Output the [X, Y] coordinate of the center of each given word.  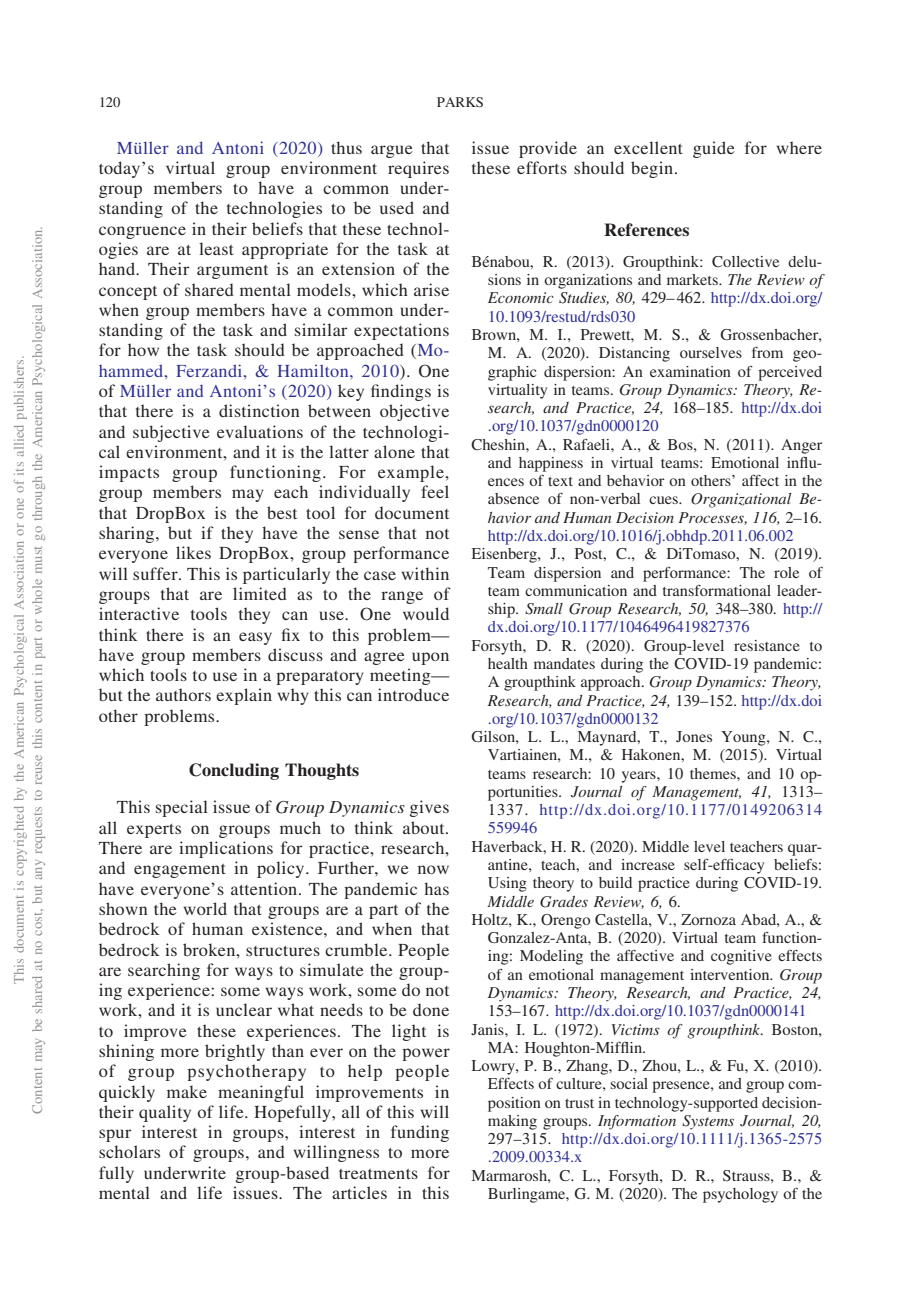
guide [714, 149]
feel [435, 491]
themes [714, 773]
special [182, 808]
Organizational [741, 500]
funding [420, 1133]
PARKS [460, 102]
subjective [171, 433]
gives [429, 808]
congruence [142, 232]
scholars [129, 1151]
